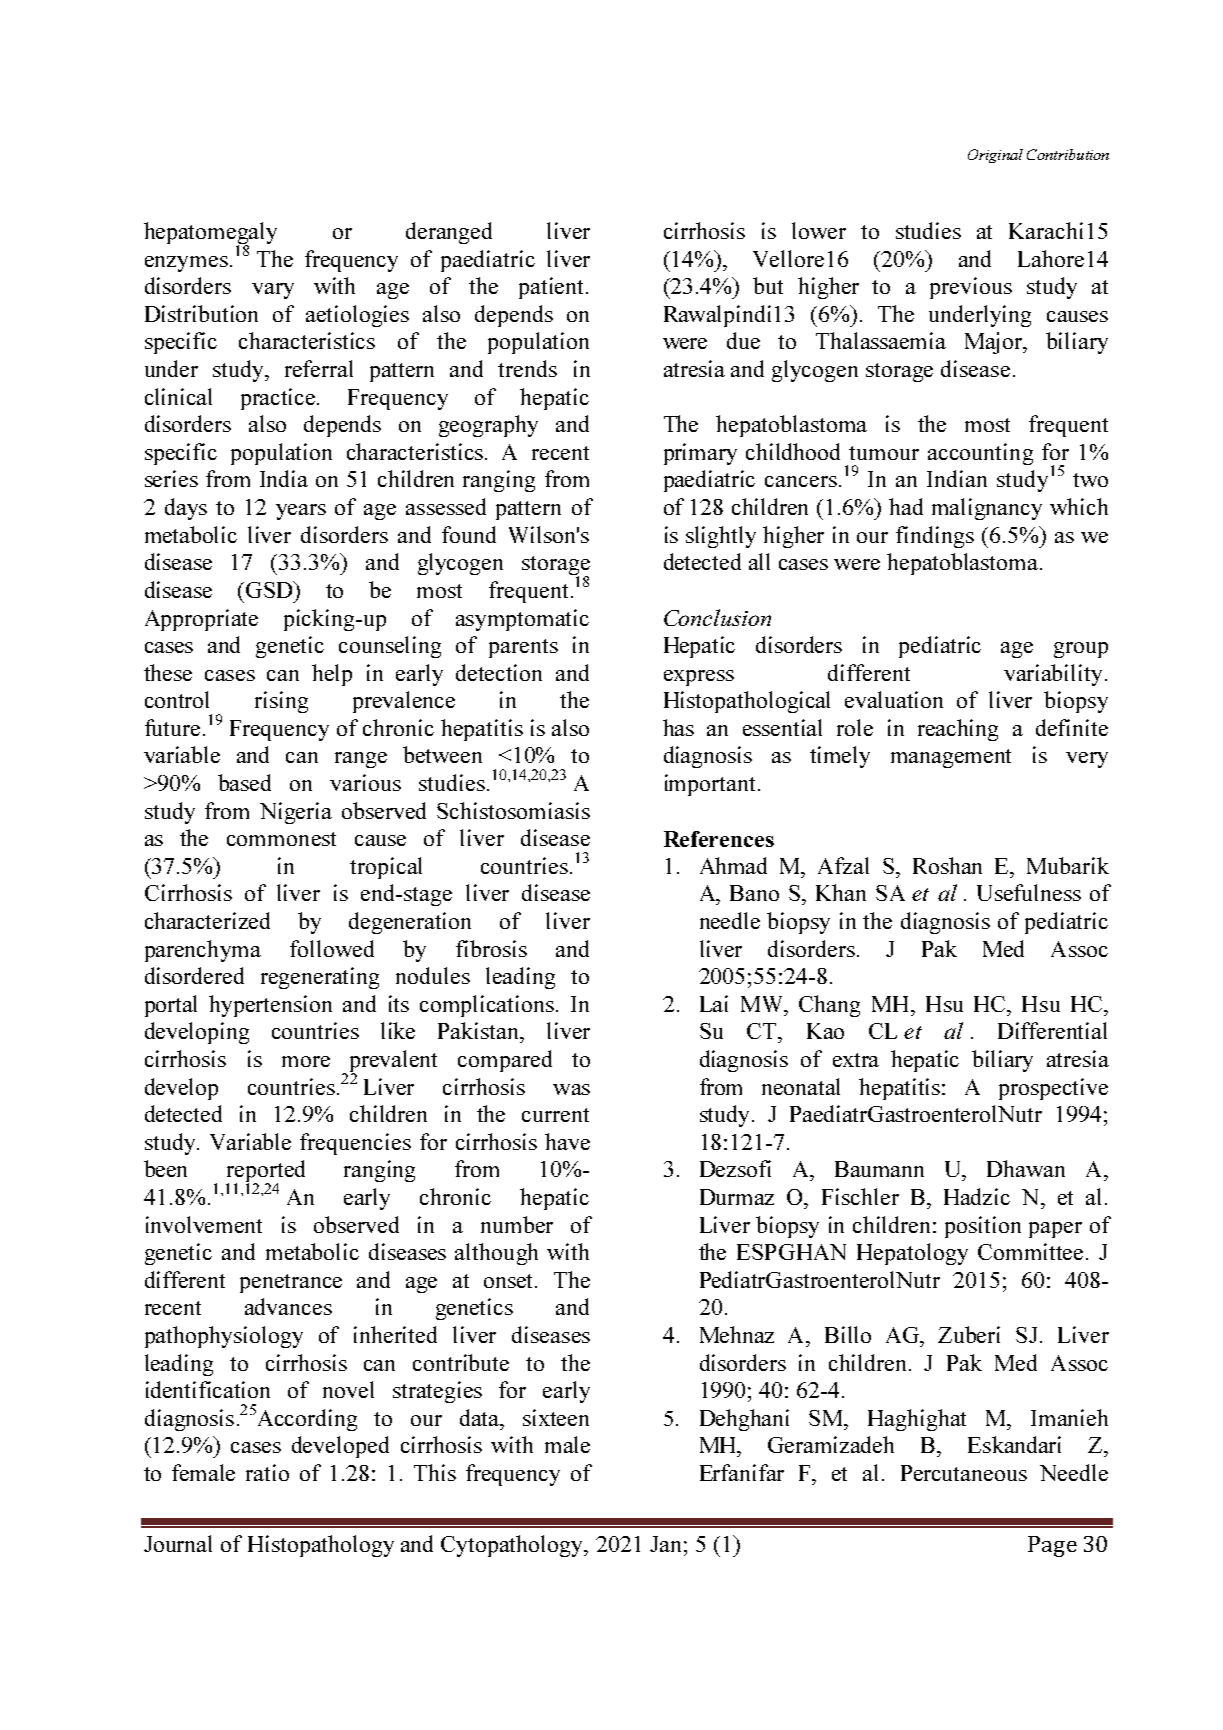  Describe the element at coordinates (178, 1543) in the screenshot. I see `Journal` at that location.
